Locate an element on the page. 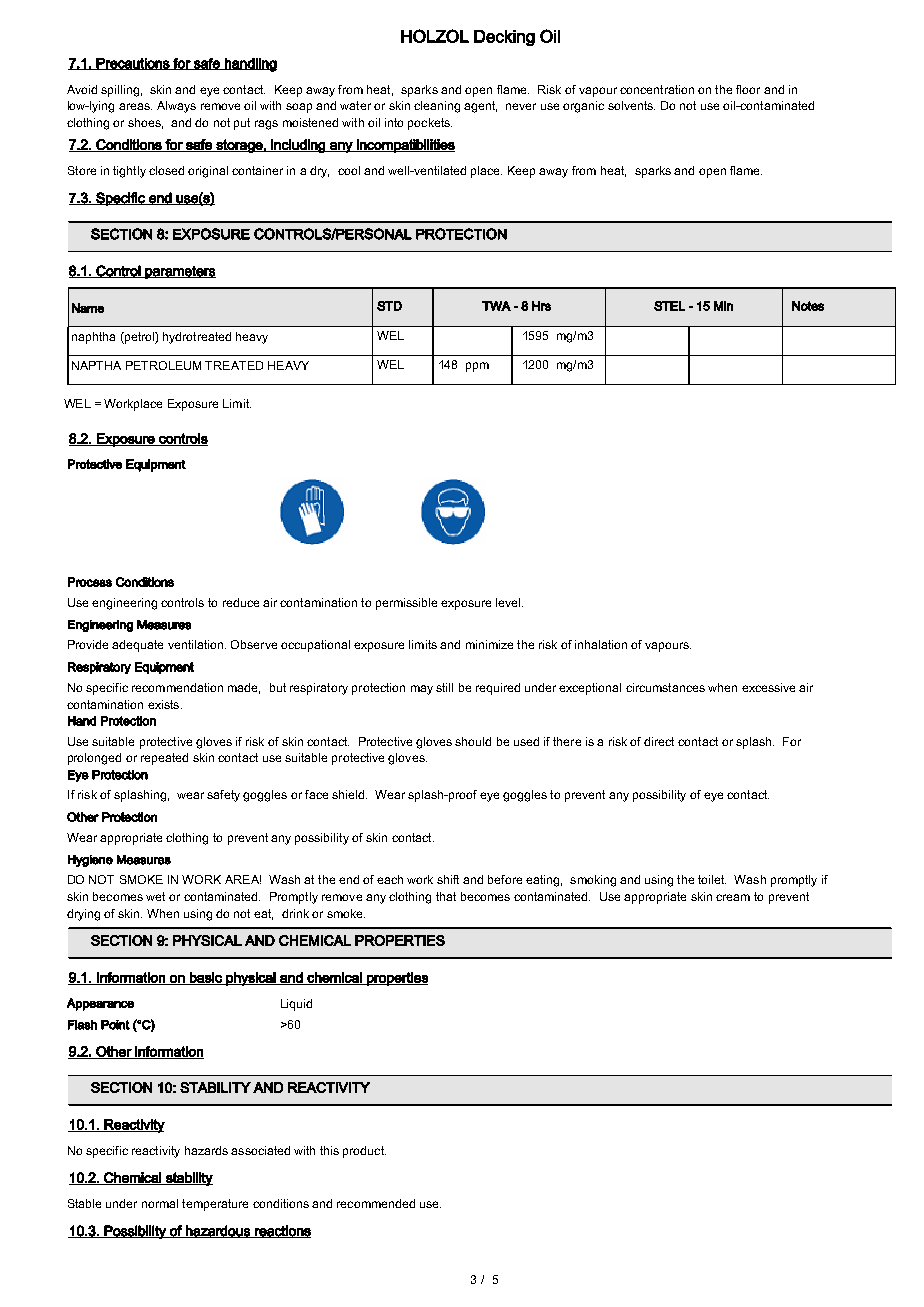 The image size is (924, 1307). parameters is located at coordinates (179, 272).
